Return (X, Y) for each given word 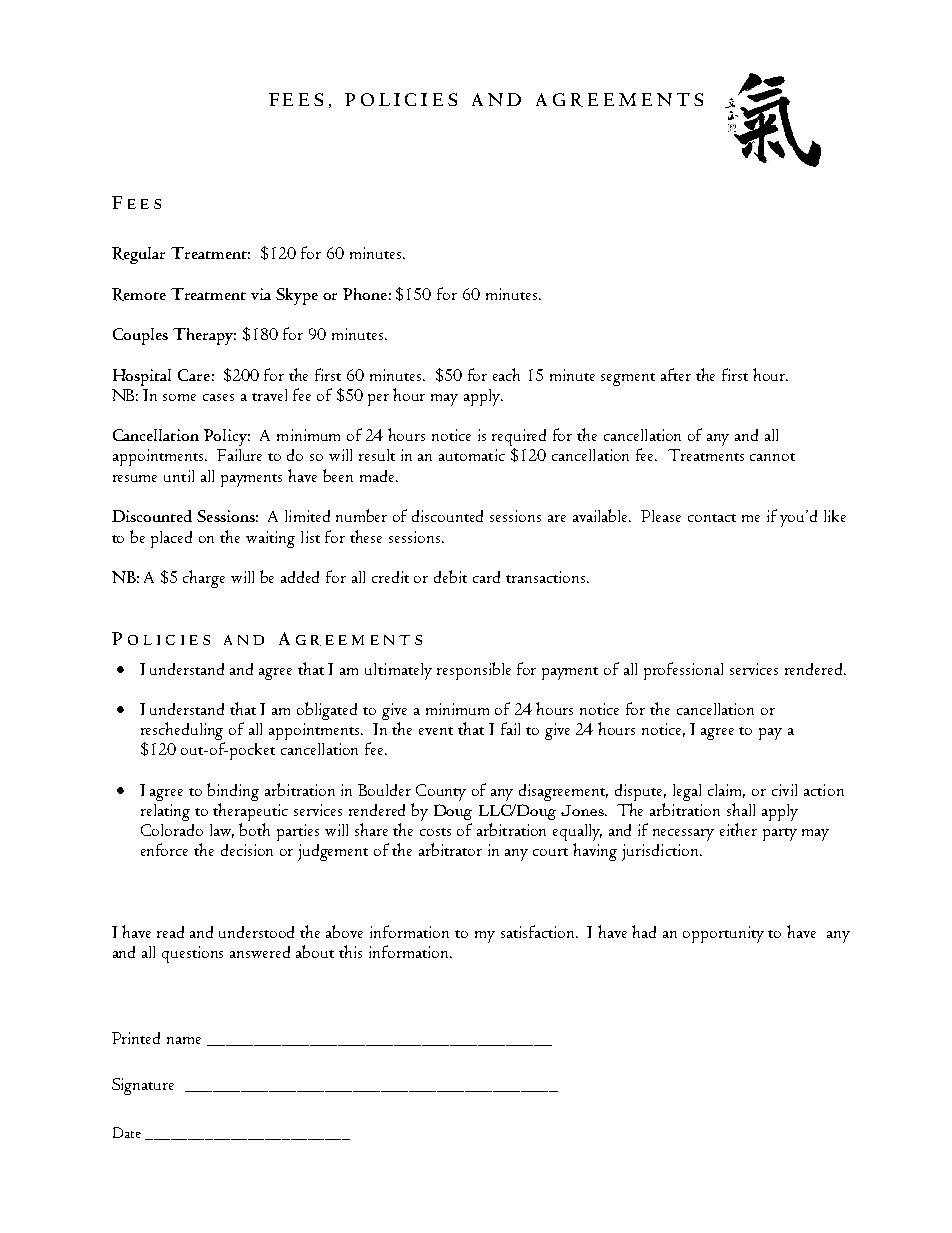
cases (218, 397)
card (486, 577)
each (506, 374)
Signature (143, 1086)
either (738, 829)
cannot (772, 457)
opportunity (723, 934)
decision (247, 850)
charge (204, 579)
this (350, 951)
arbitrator (450, 849)
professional (683, 671)
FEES (296, 99)
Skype (297, 296)
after (676, 374)
